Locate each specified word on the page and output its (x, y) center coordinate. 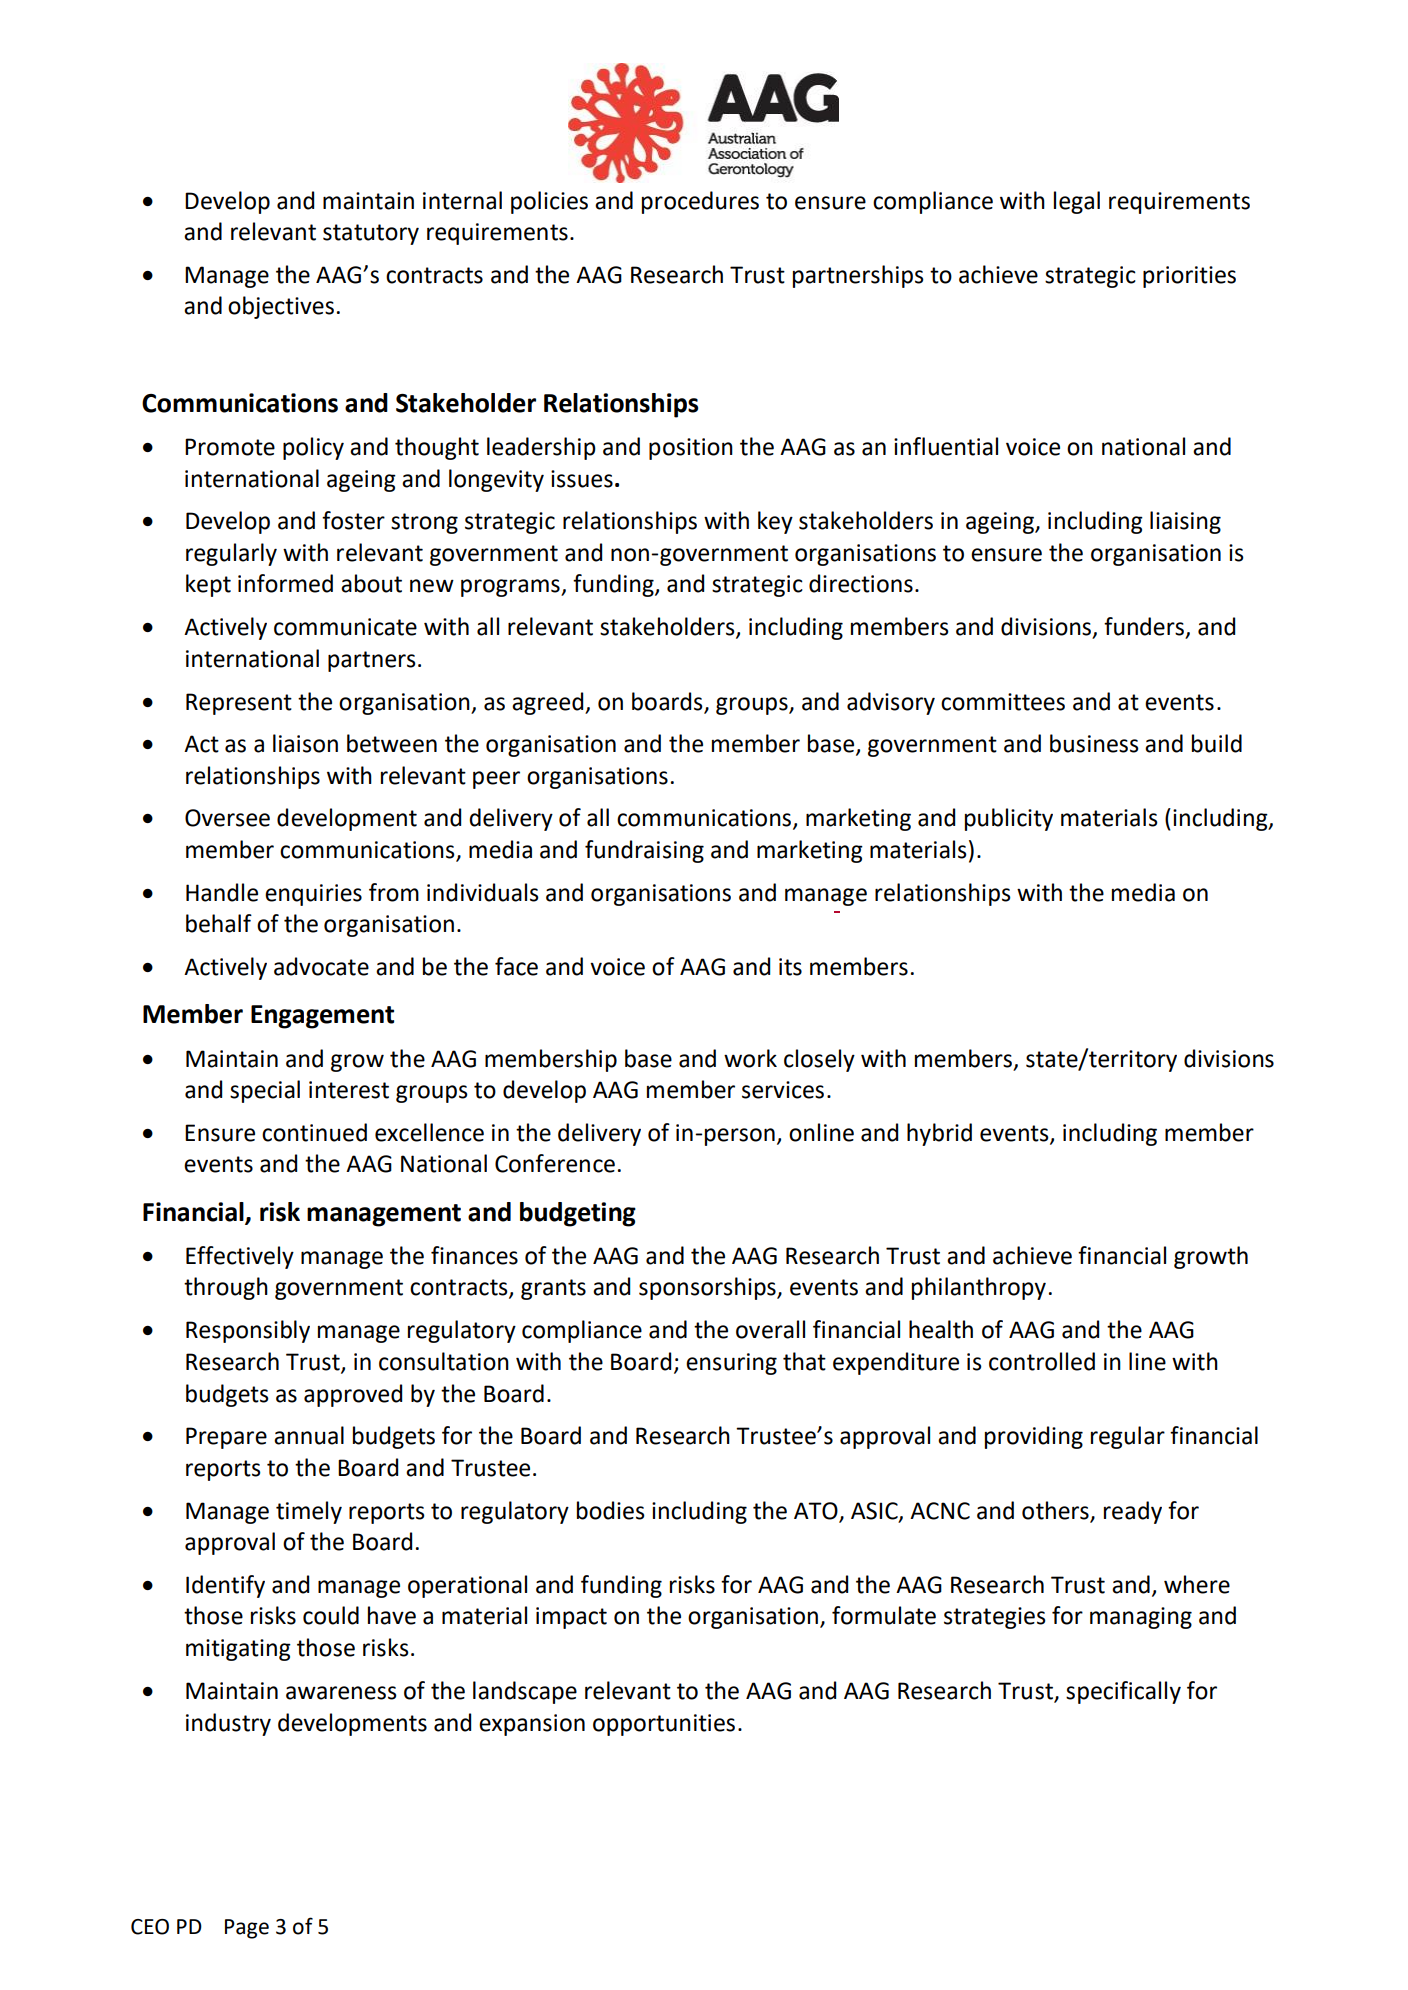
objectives (281, 307)
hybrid (939, 1134)
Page (247, 1929)
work (750, 1058)
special (265, 1091)
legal (1077, 202)
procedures (700, 202)
